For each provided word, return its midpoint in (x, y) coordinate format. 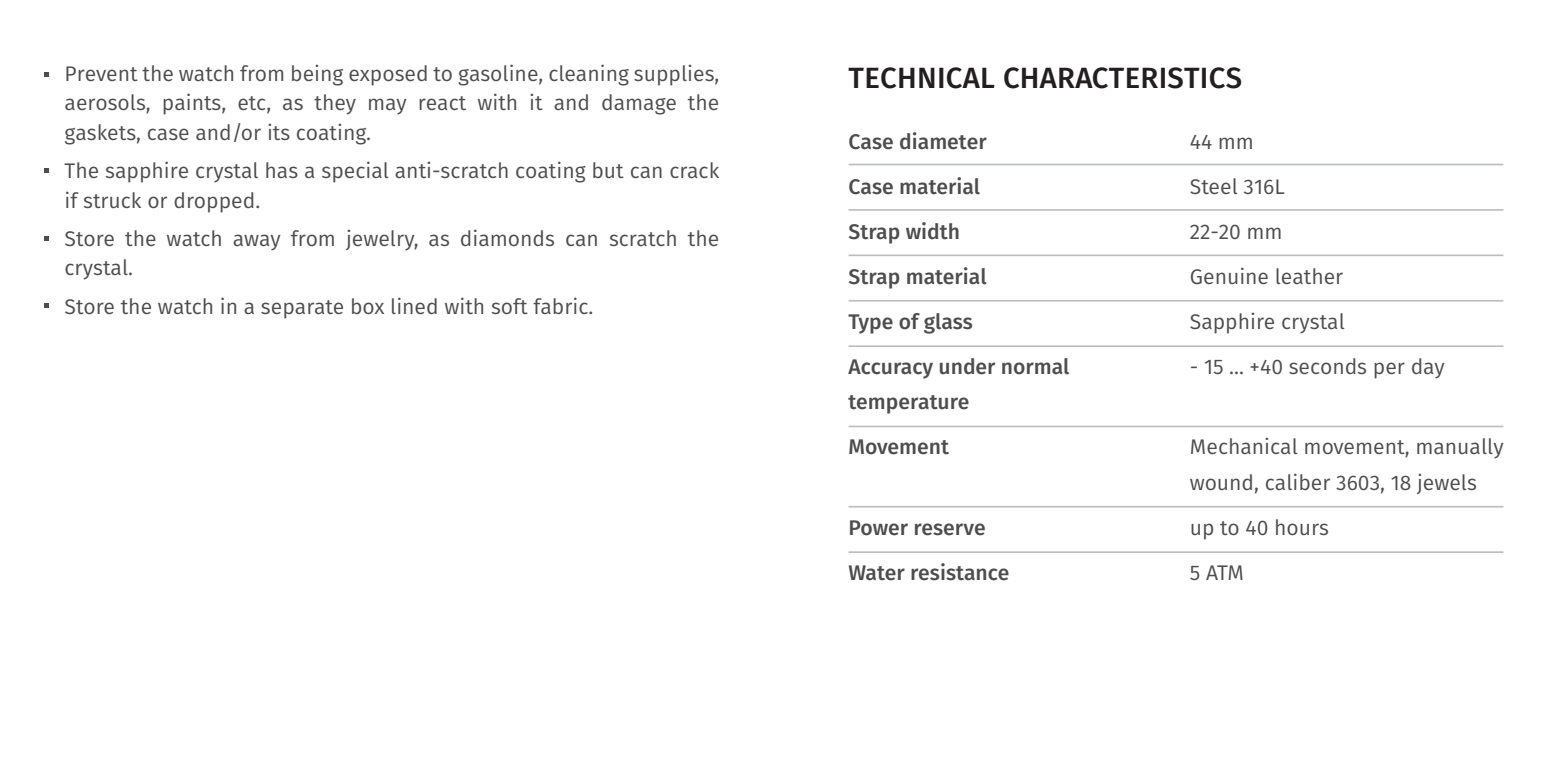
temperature (908, 404)
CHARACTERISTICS (1123, 78)
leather (1309, 276)
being (317, 75)
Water (877, 573)
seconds (1327, 366)
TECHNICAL (921, 78)
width (932, 231)
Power (879, 528)
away (256, 242)
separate (302, 309)
